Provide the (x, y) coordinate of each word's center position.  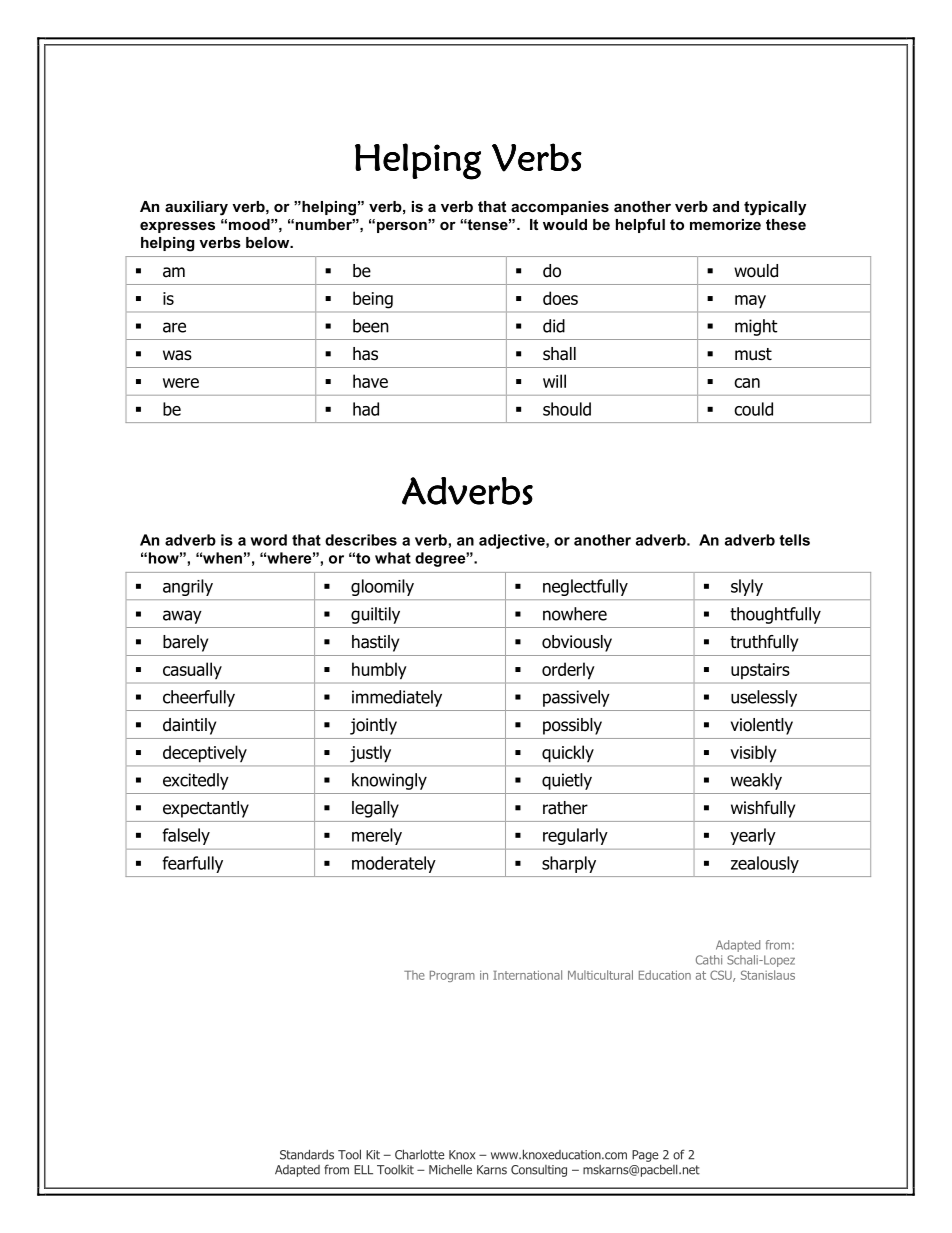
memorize (725, 224)
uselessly (764, 698)
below (269, 242)
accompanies (560, 208)
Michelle (450, 1169)
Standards (307, 1154)
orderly (568, 671)
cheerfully (199, 698)
